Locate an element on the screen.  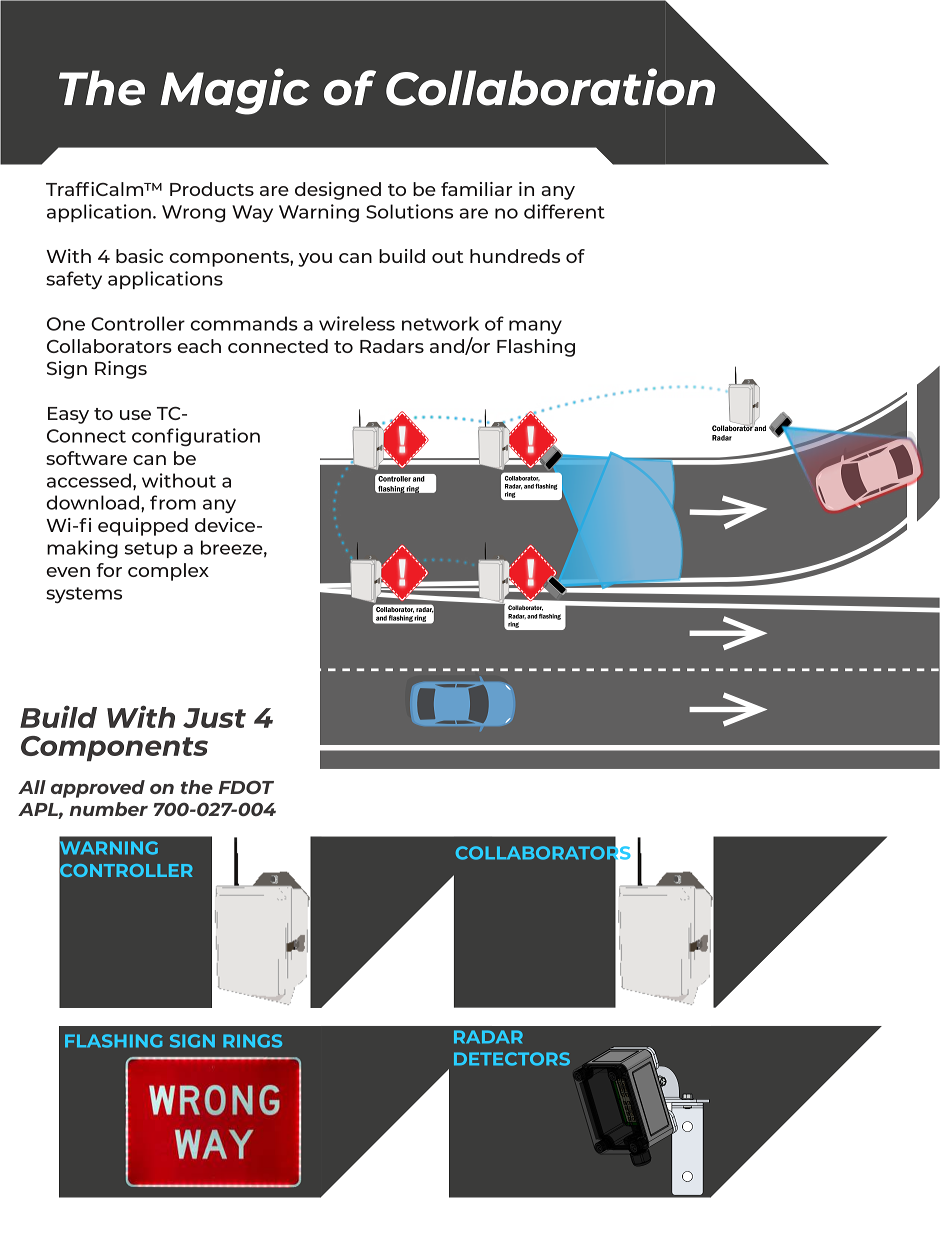
many is located at coordinates (535, 327).
